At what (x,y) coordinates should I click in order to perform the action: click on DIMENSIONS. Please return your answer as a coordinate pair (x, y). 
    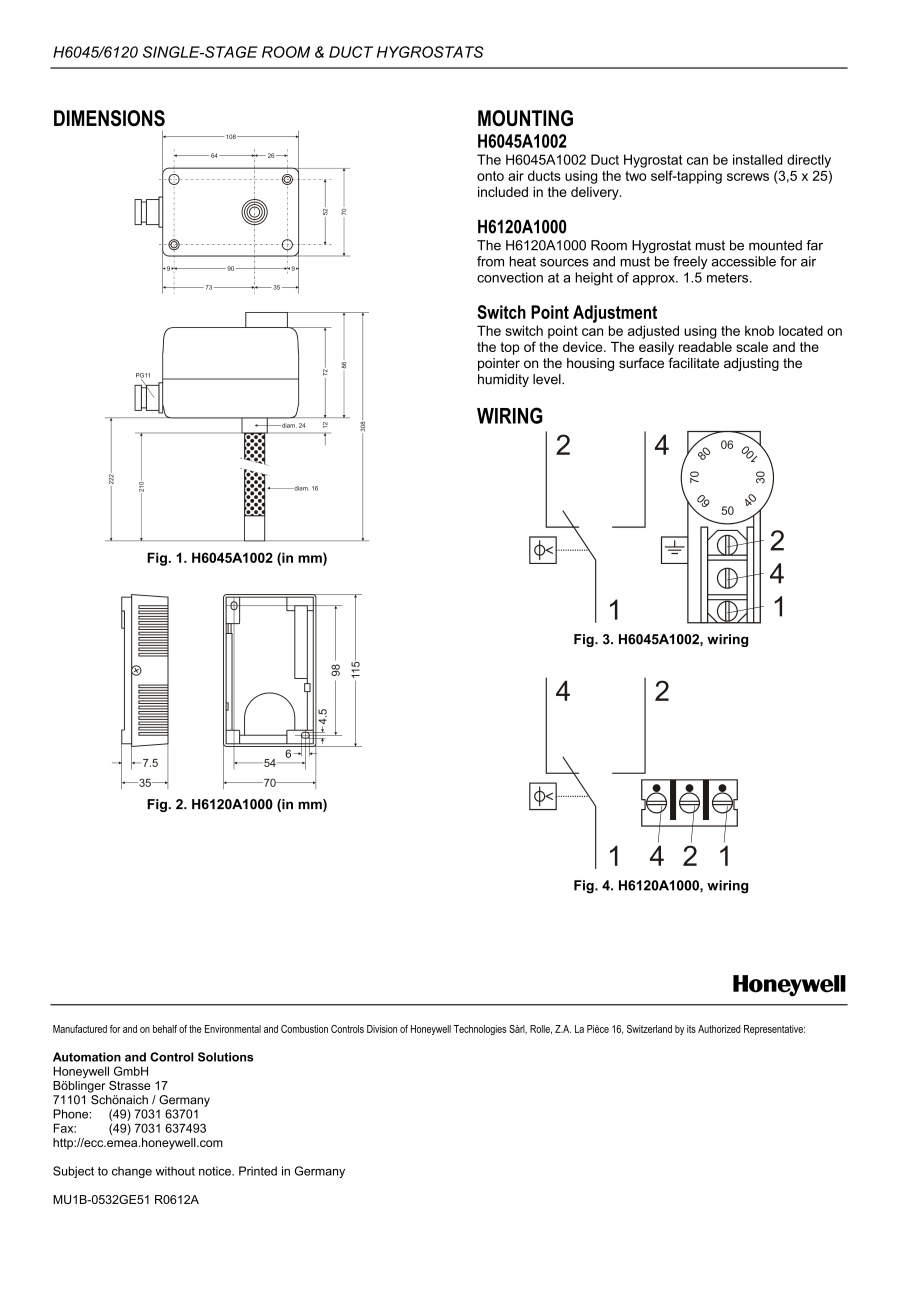
    Looking at the image, I should click on (109, 118).
